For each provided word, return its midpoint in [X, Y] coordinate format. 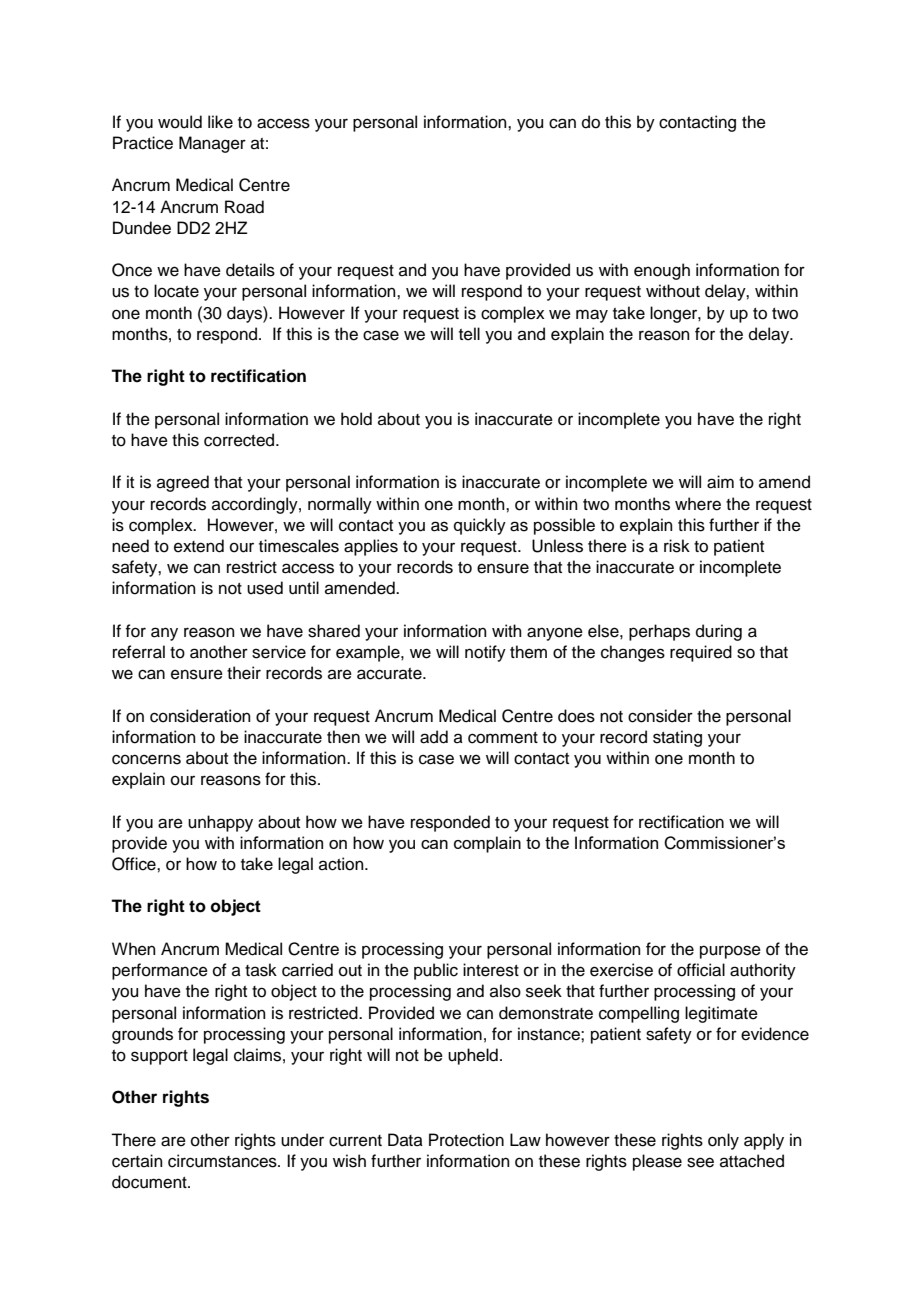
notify [485, 653]
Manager [212, 144]
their [244, 673]
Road [244, 207]
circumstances [223, 1161]
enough [662, 271]
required [701, 653]
